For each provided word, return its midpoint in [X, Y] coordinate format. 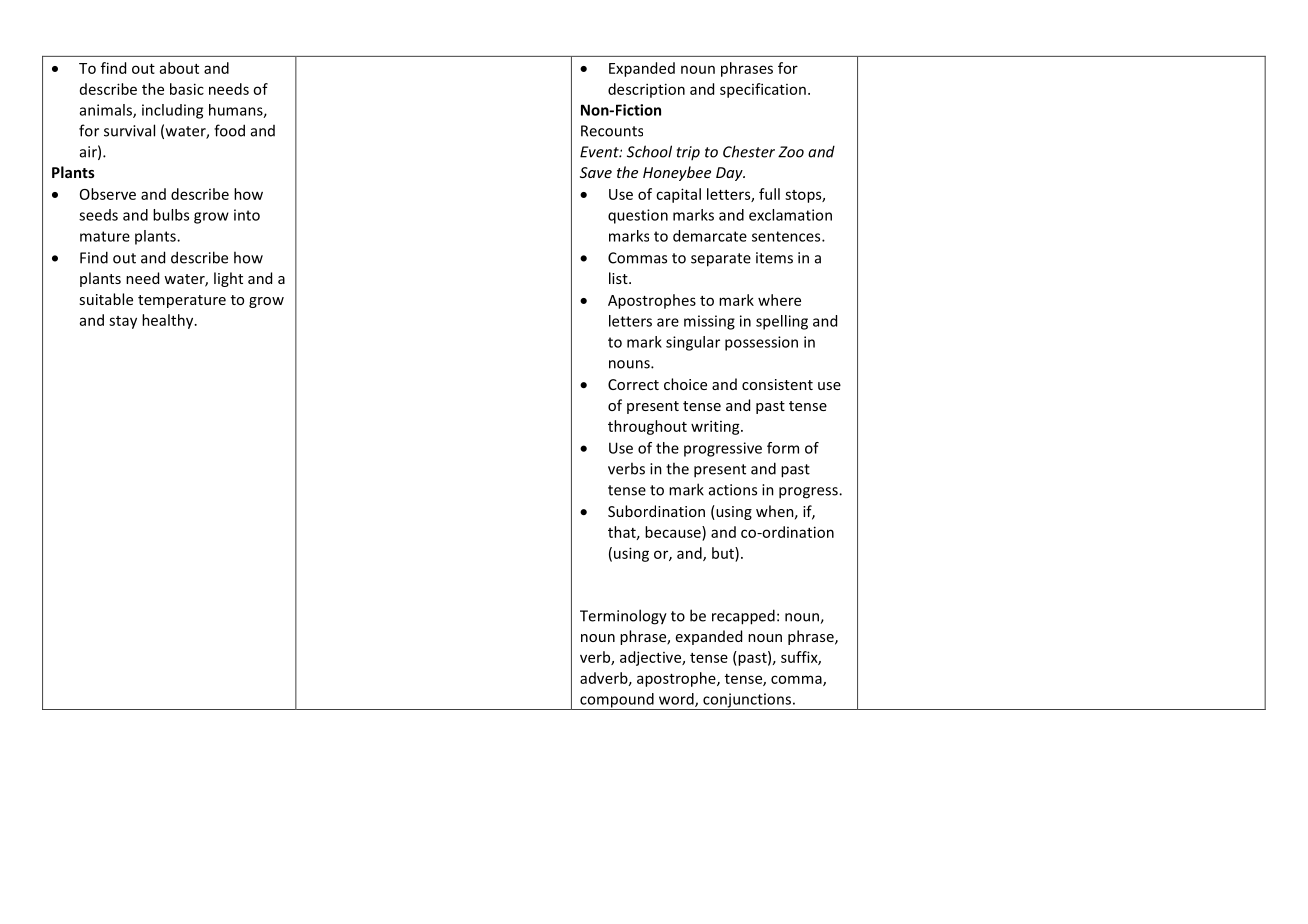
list [619, 278]
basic [187, 89]
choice [685, 384]
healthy [169, 321]
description [646, 90]
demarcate [710, 236]
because [674, 532]
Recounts [612, 131]
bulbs [171, 215]
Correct [633, 384]
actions [733, 490]
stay [123, 322]
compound [617, 701]
